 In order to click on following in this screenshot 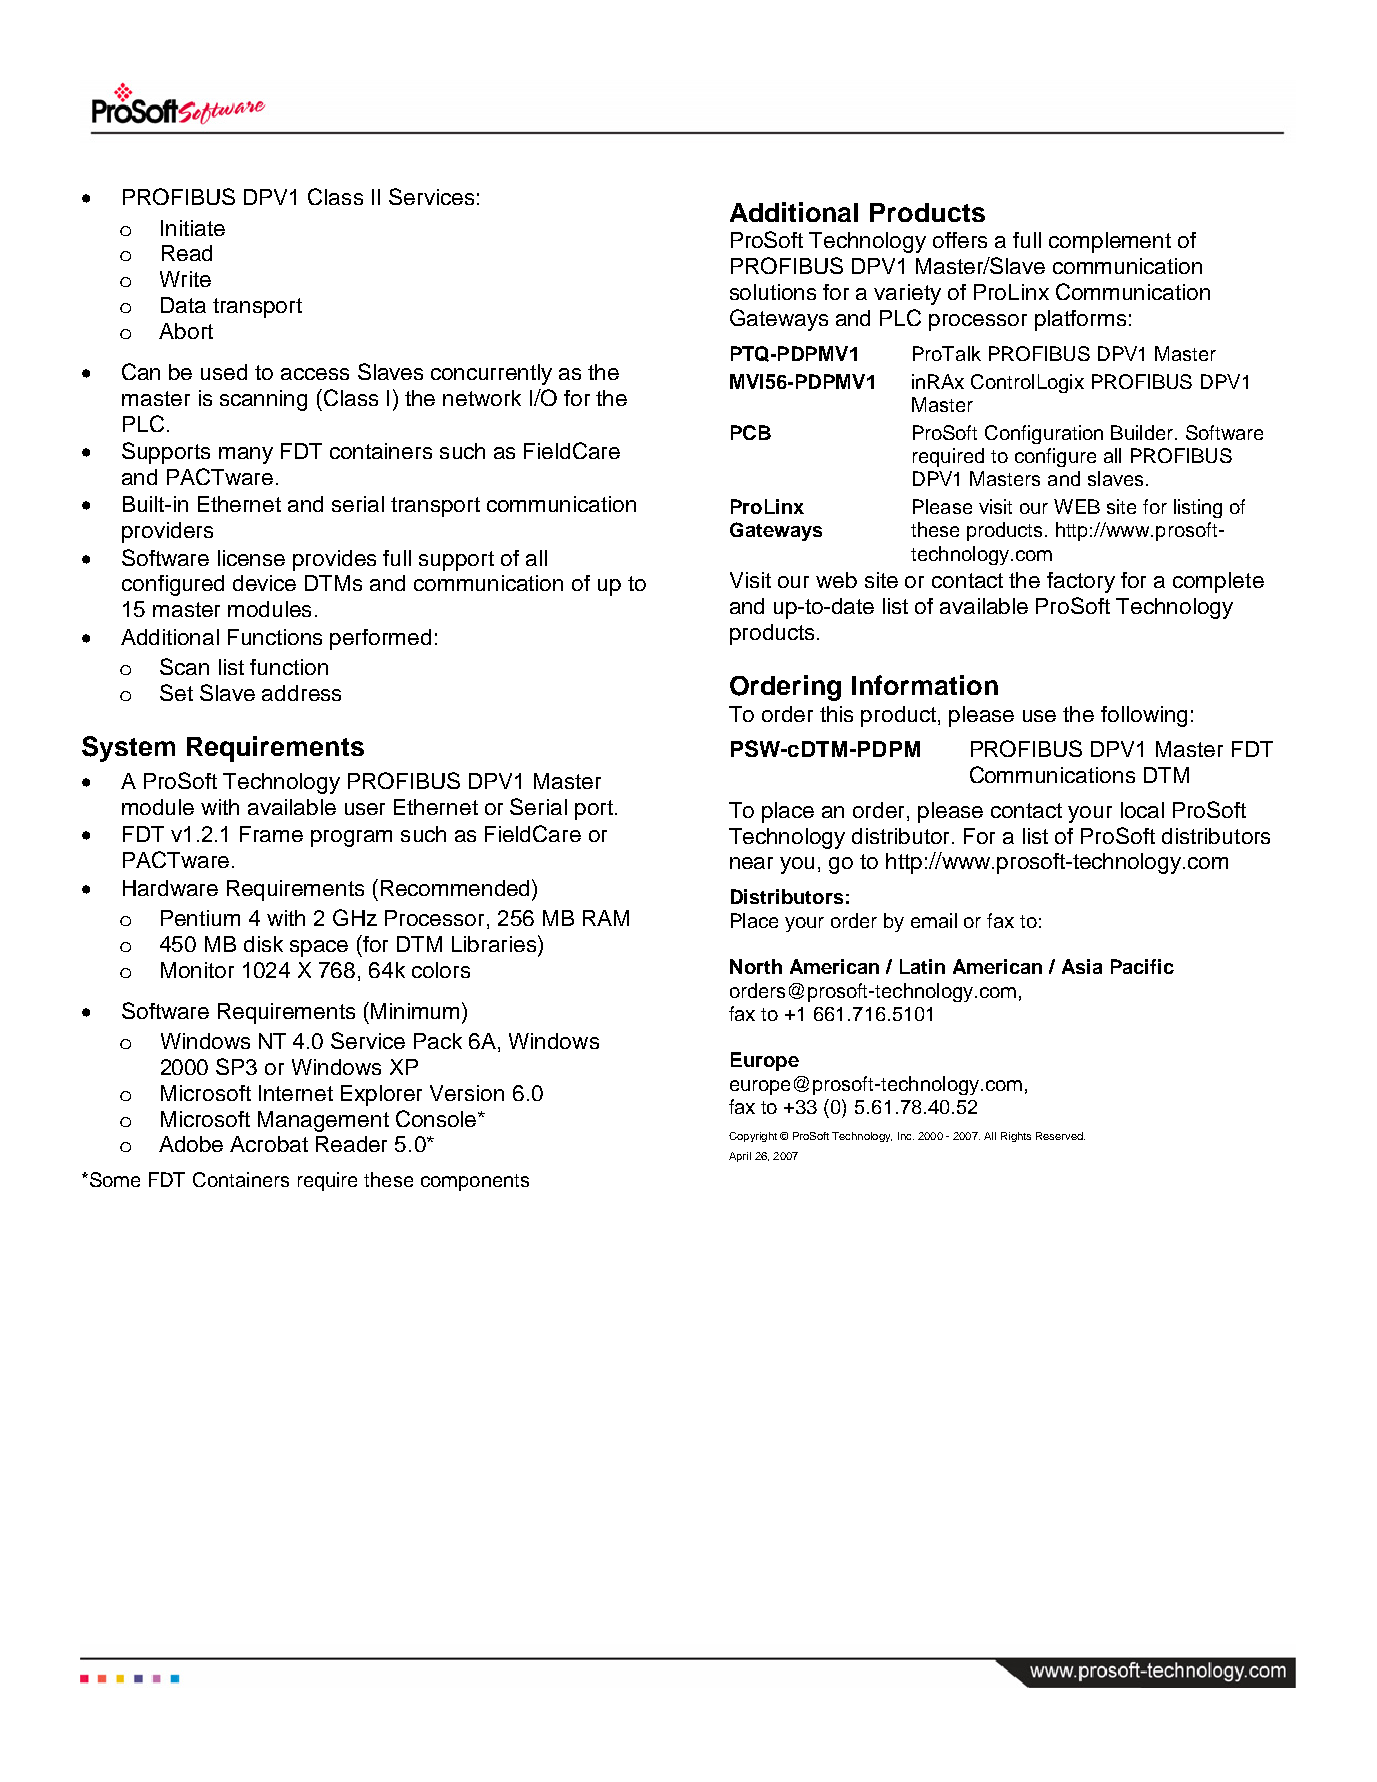, I will do `click(1144, 716)`.
